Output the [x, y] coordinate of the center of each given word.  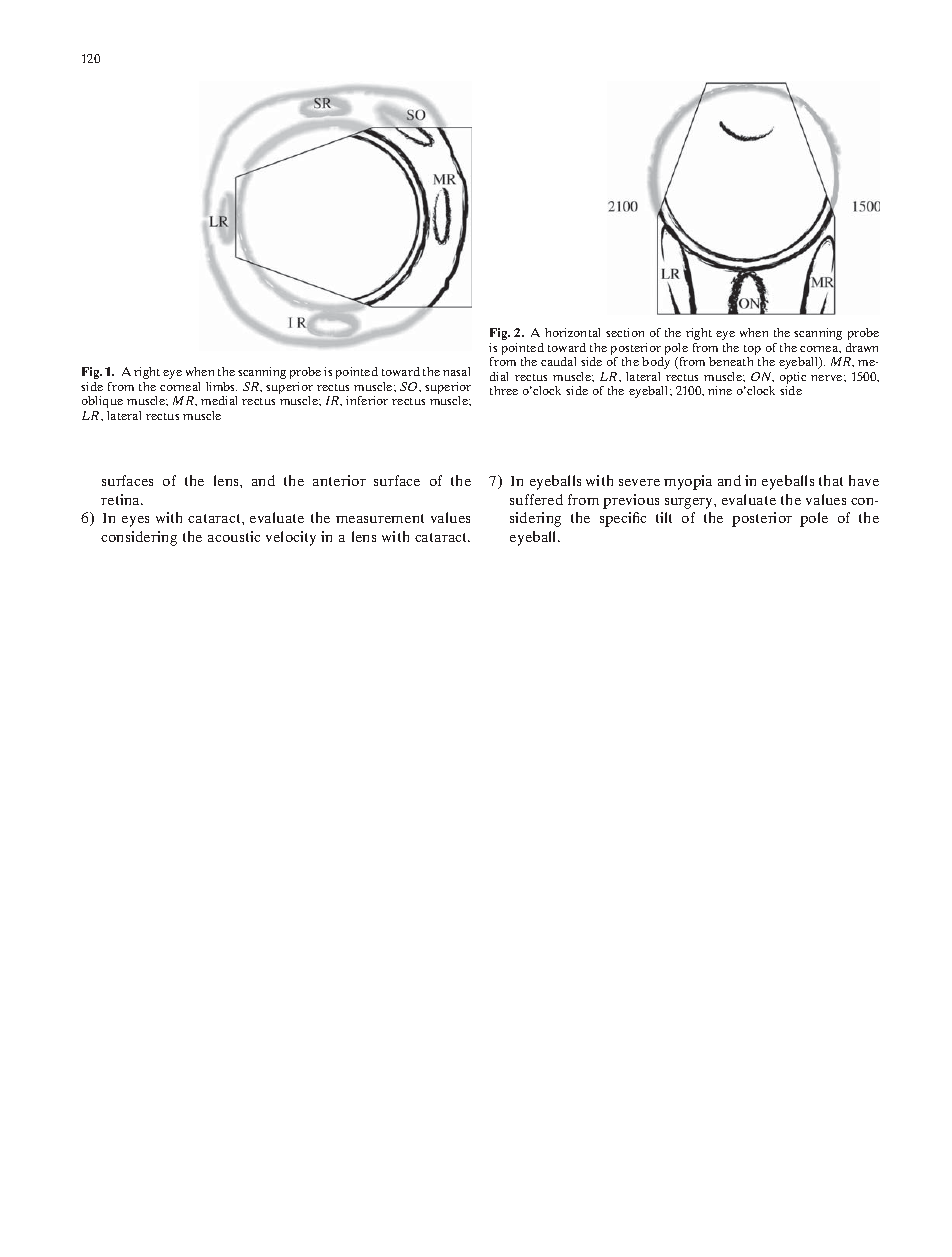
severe [639, 482]
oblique [102, 402]
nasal [456, 371]
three [504, 390]
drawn [862, 347]
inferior [367, 400]
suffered [536, 499]
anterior [339, 480]
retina [122, 499]
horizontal [572, 332]
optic [793, 379]
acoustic [234, 536]
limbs [221, 386]
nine [720, 390]
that [831, 480]
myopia [688, 482]
